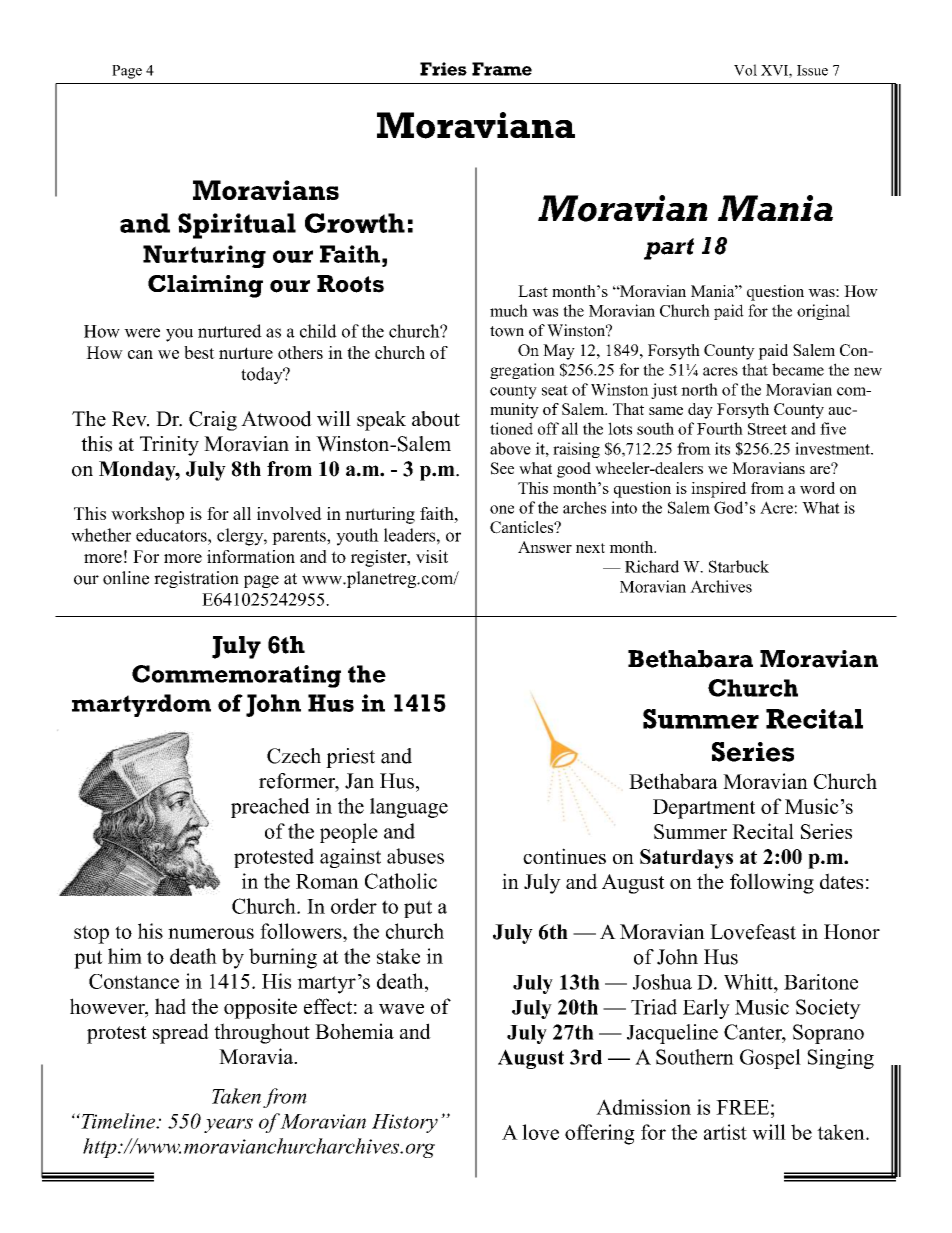 This screenshot has height=1233, width=952. I want to click on See, so click(502, 468).
